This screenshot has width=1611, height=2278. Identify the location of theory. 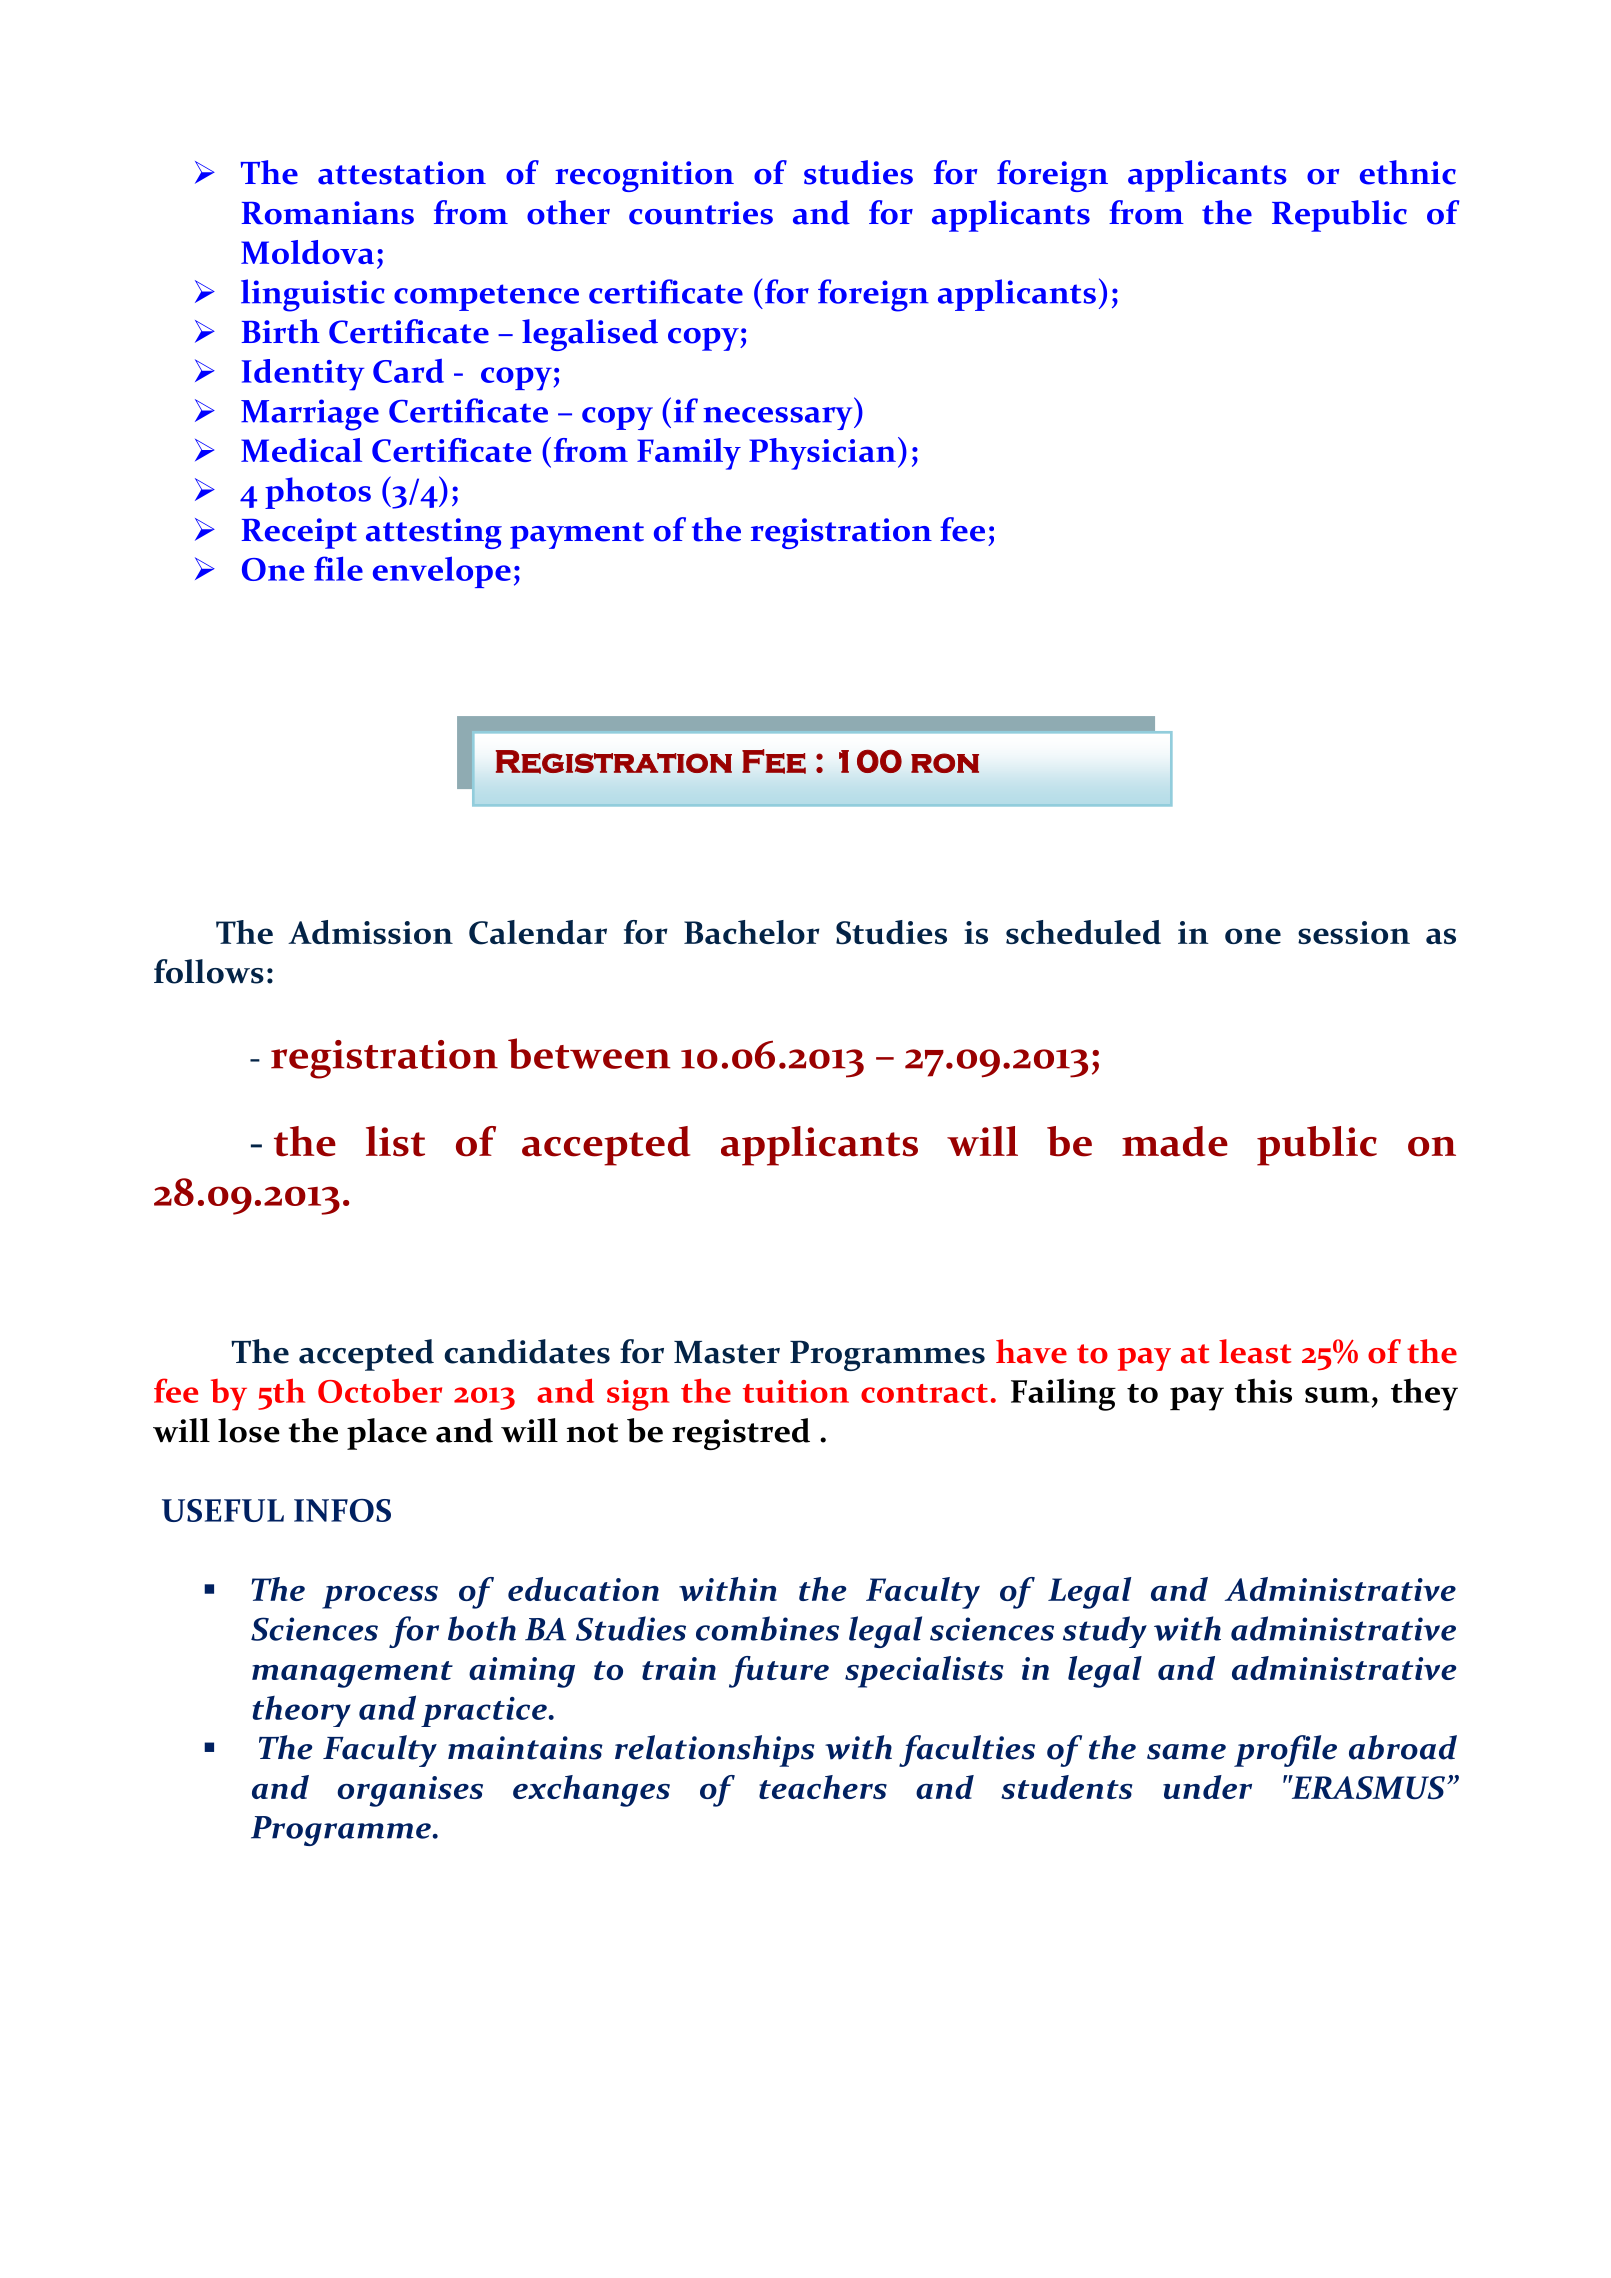
(302, 1711).
